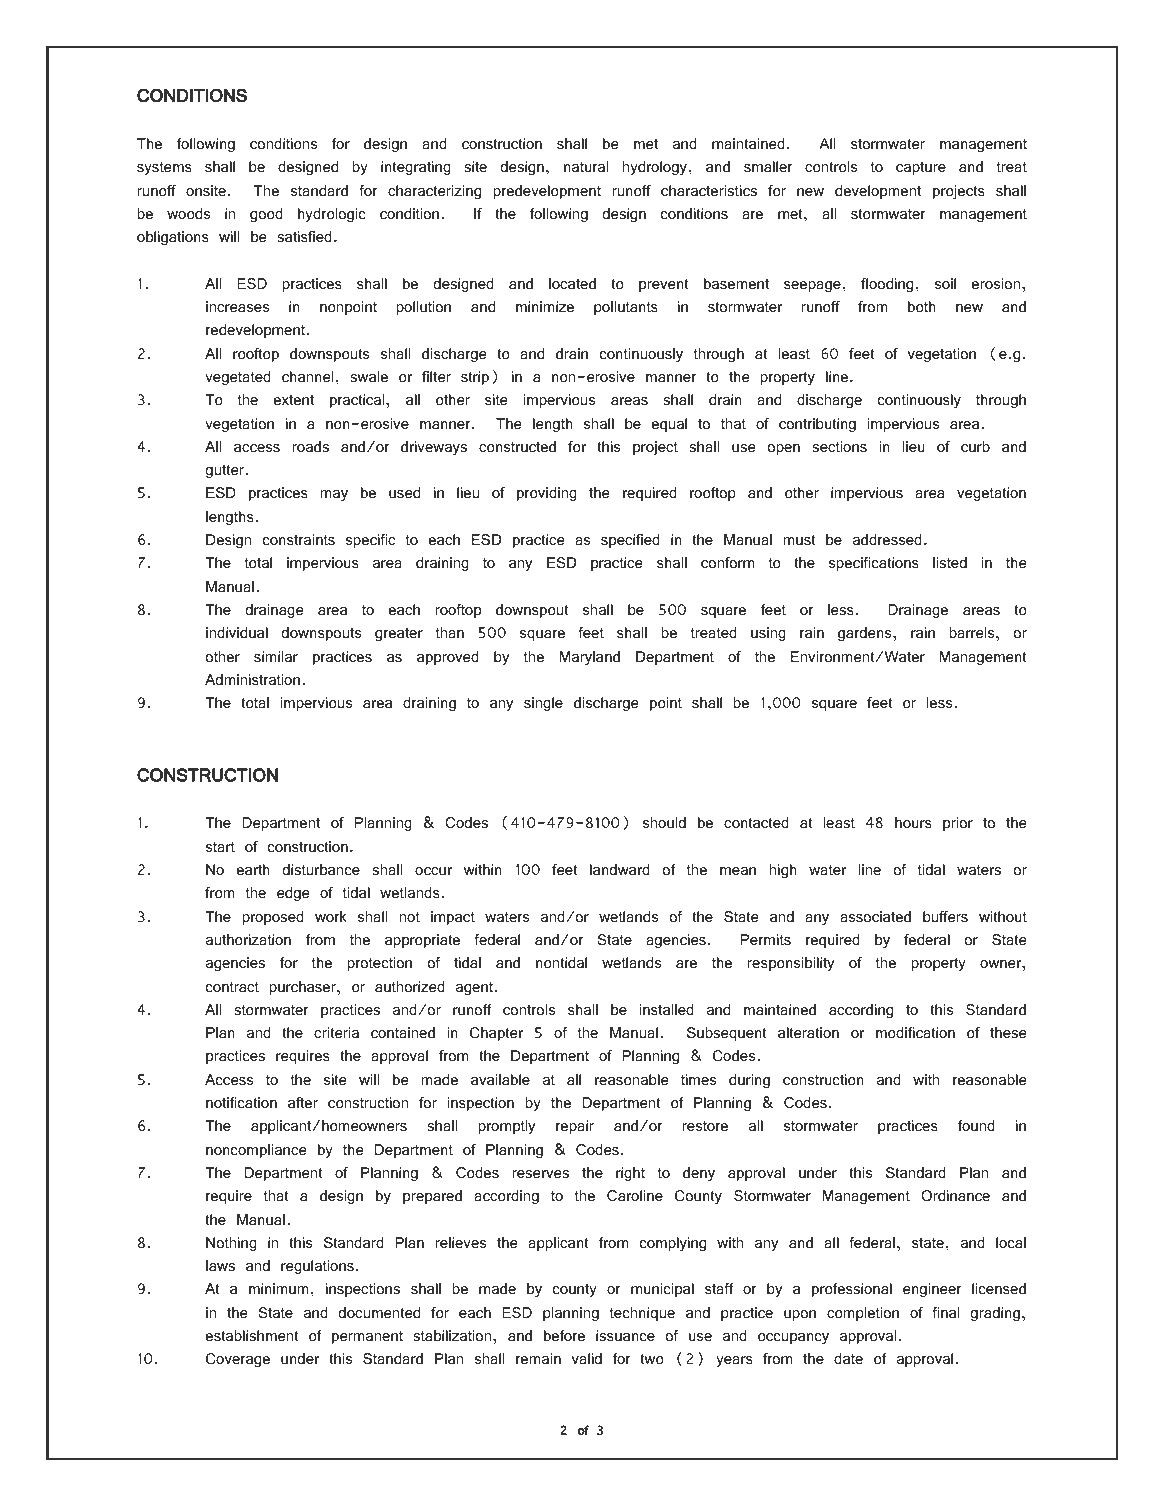  I want to click on natural, so click(586, 166).
